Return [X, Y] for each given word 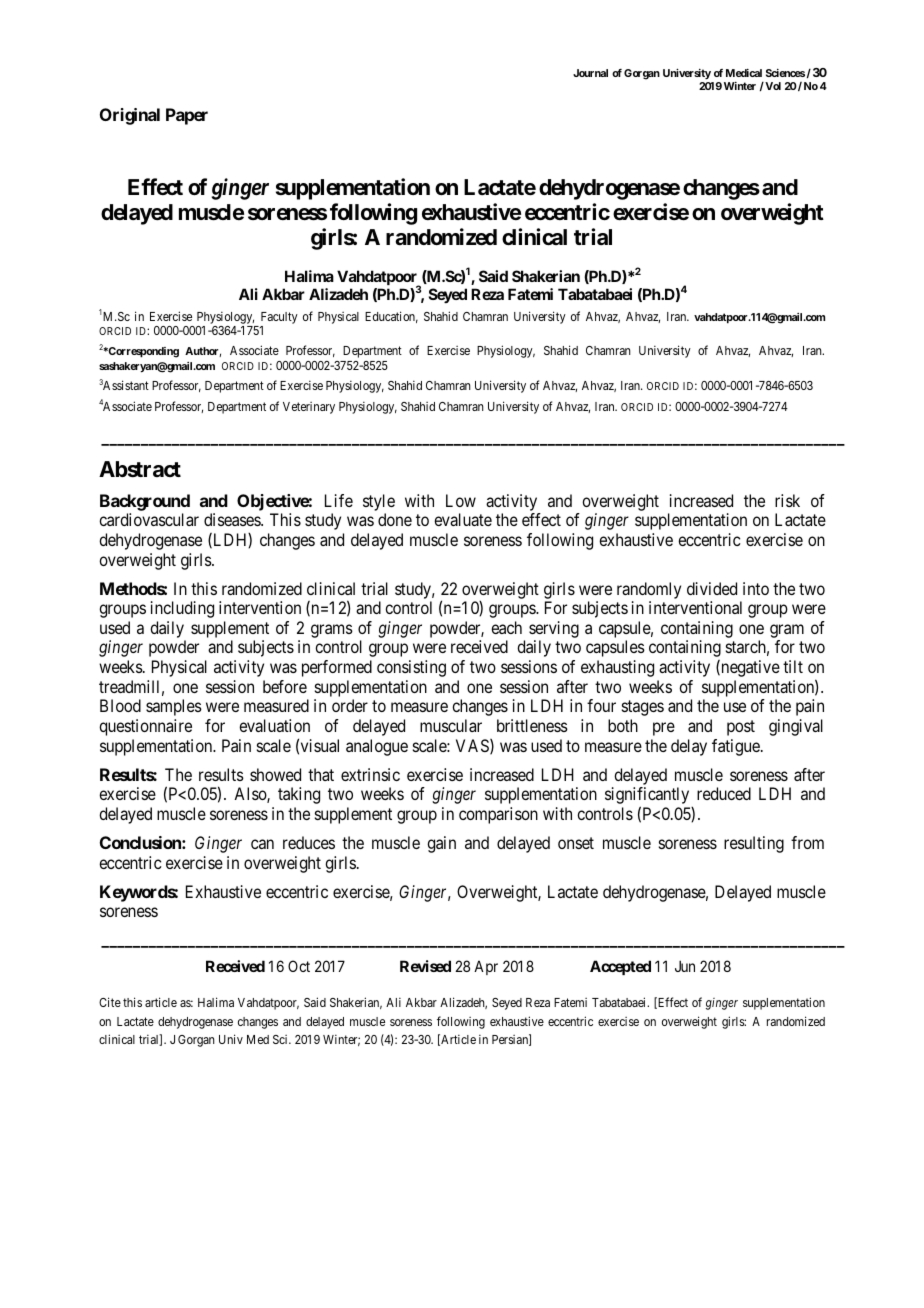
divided [712, 588]
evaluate [463, 519]
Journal [590, 73]
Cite [110, 1002]
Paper [187, 116]
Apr [486, 967]
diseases [233, 519]
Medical [744, 73]
